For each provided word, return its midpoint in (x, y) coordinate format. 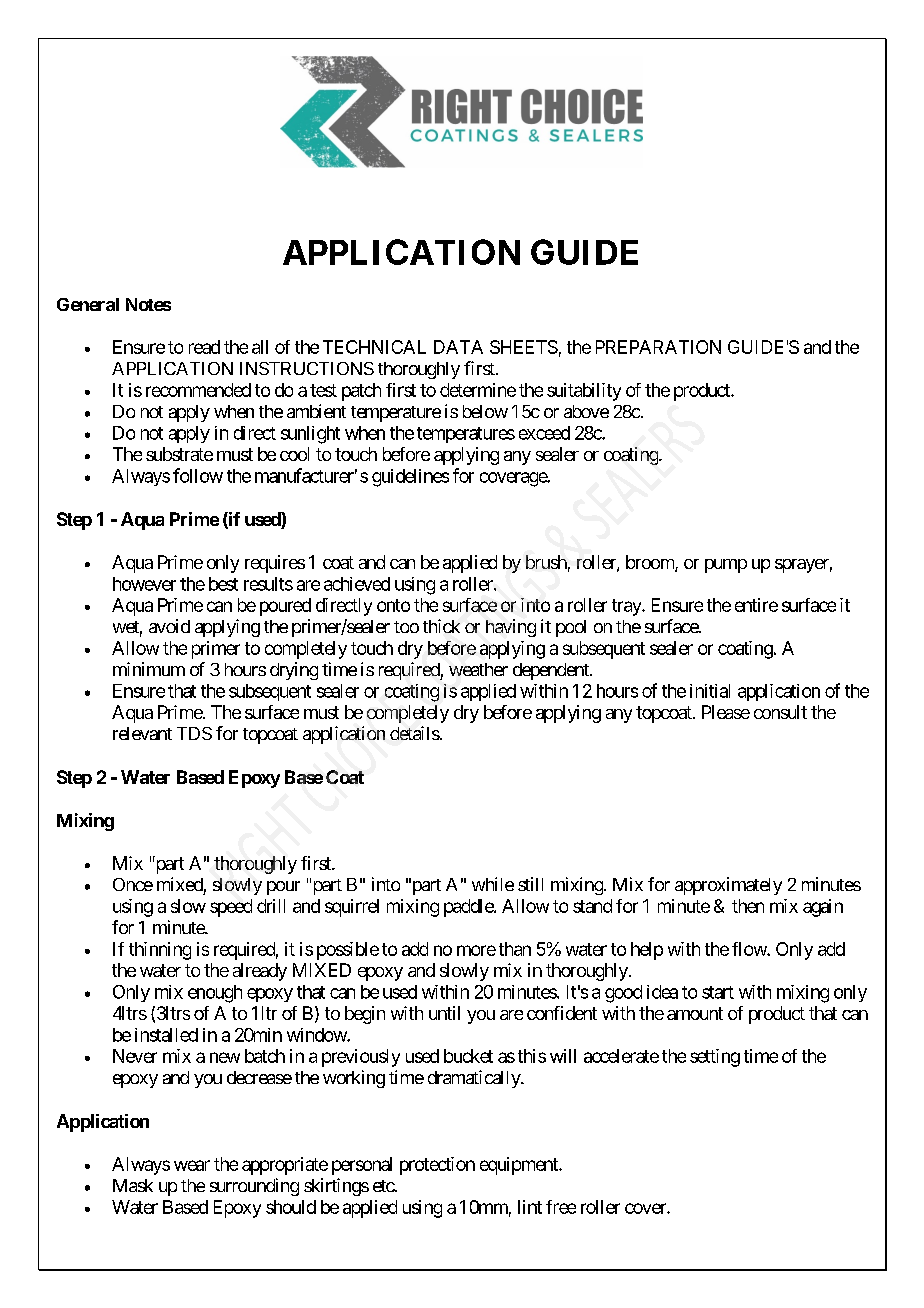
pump (726, 566)
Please (726, 712)
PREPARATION (658, 347)
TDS (194, 733)
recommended (198, 390)
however (144, 584)
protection (437, 1166)
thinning (160, 951)
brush (546, 562)
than (515, 949)
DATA (458, 347)
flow (750, 949)
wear (192, 1165)
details (415, 733)
